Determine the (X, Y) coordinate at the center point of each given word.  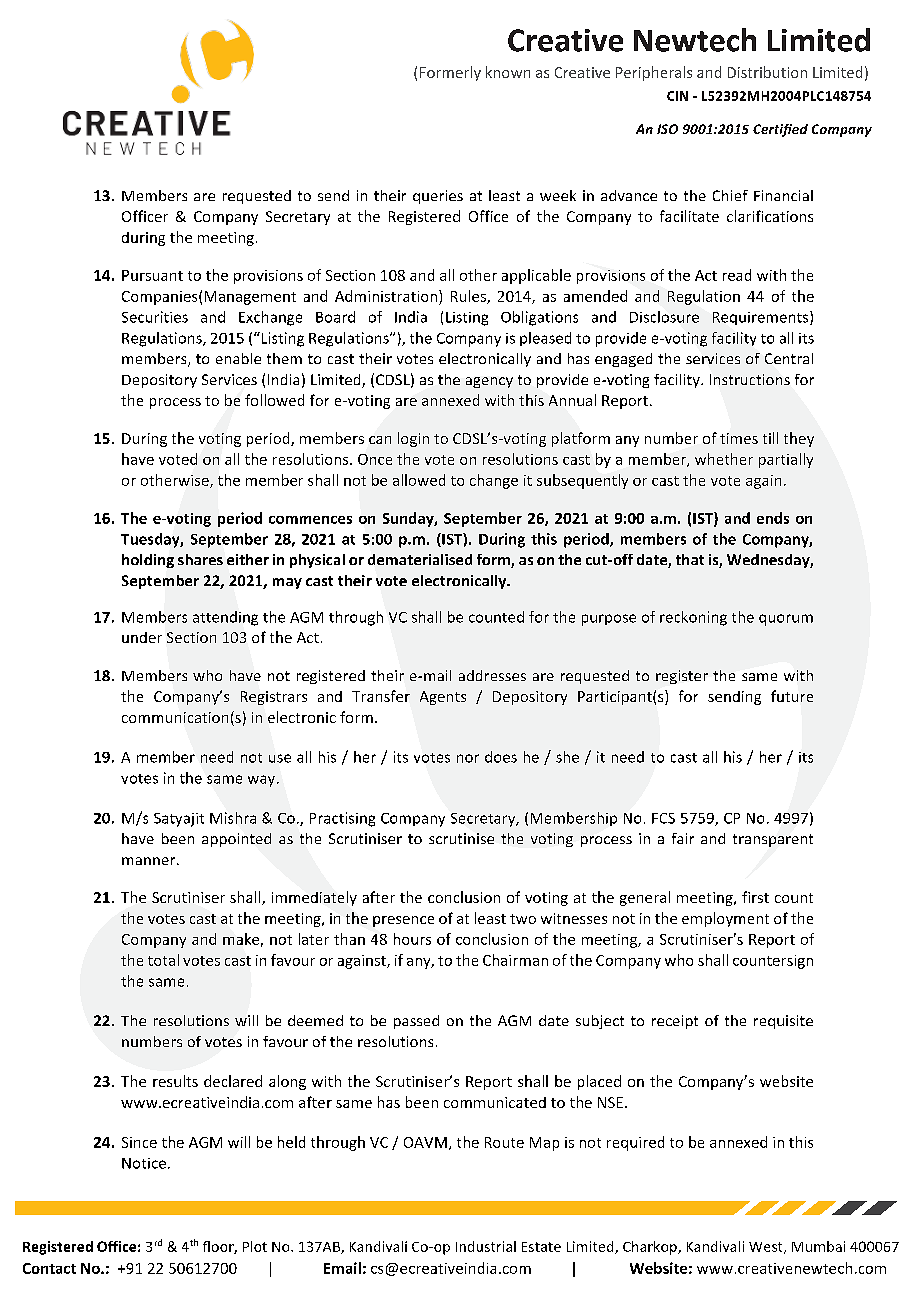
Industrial (486, 1246)
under (142, 637)
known (508, 72)
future (792, 696)
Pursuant (152, 275)
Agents (443, 698)
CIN (677, 96)
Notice (144, 1163)
